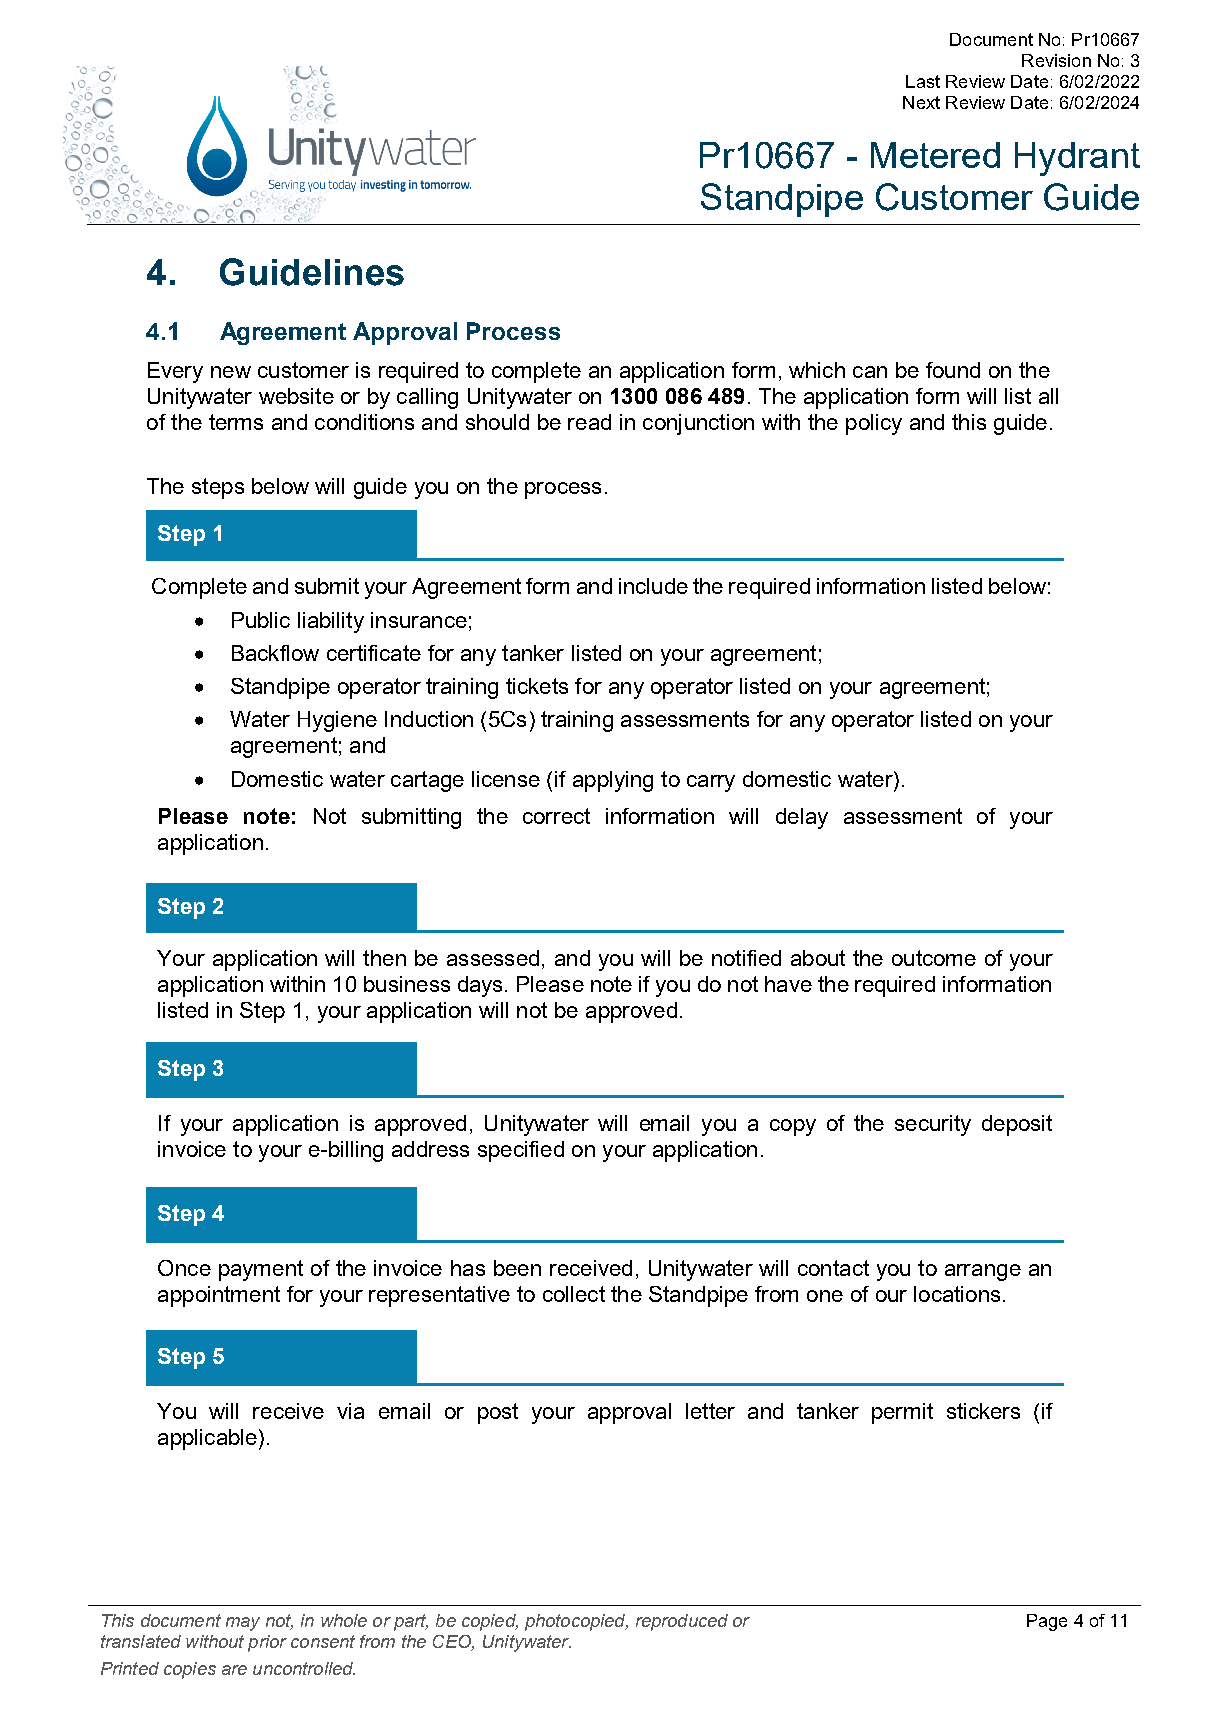 The width and height of the screenshot is (1210, 1711). Describe the element at coordinates (923, 81) in the screenshot. I see `Last` at that location.
